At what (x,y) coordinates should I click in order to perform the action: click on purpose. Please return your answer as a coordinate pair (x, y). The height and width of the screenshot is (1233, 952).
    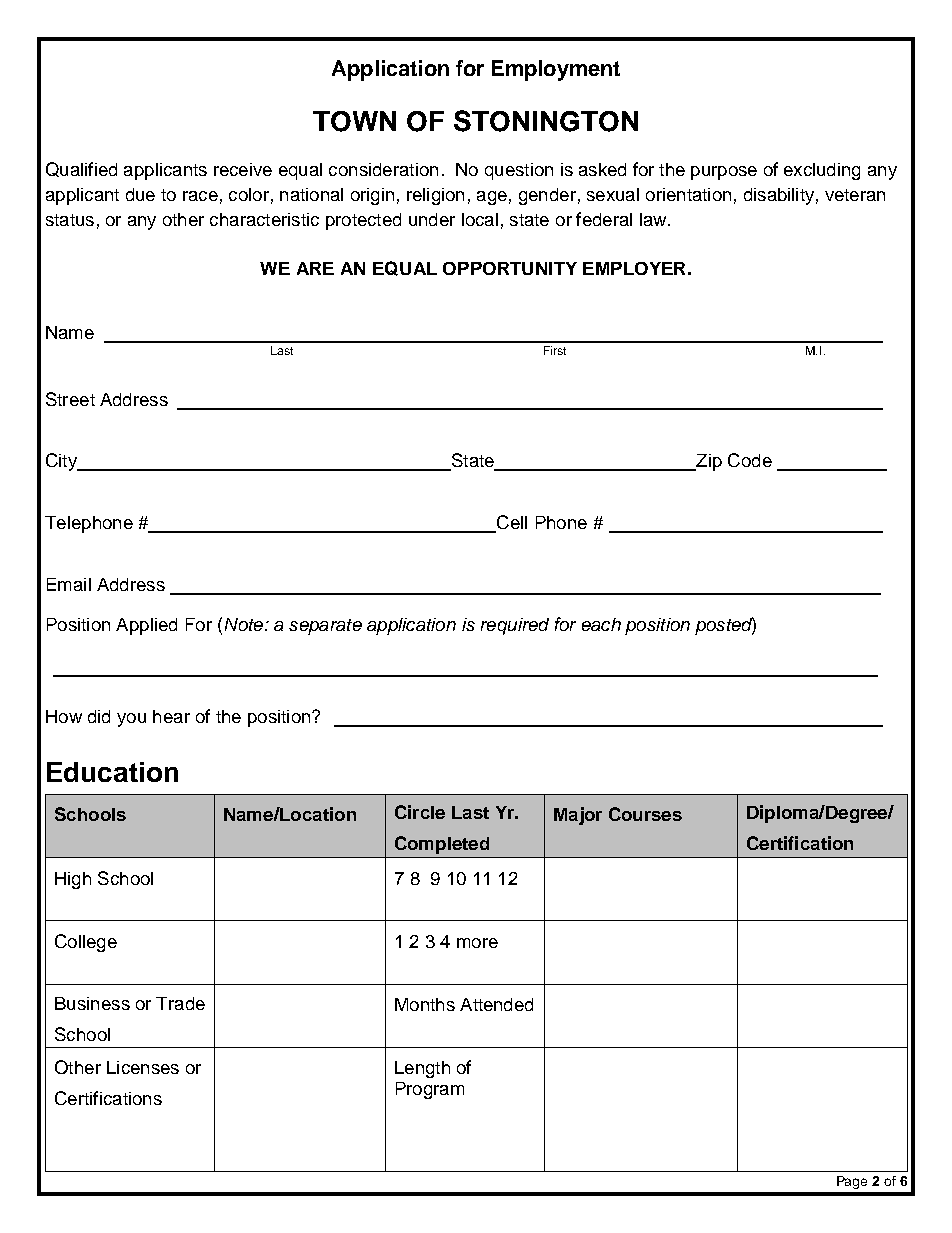
    Looking at the image, I should click on (724, 173).
